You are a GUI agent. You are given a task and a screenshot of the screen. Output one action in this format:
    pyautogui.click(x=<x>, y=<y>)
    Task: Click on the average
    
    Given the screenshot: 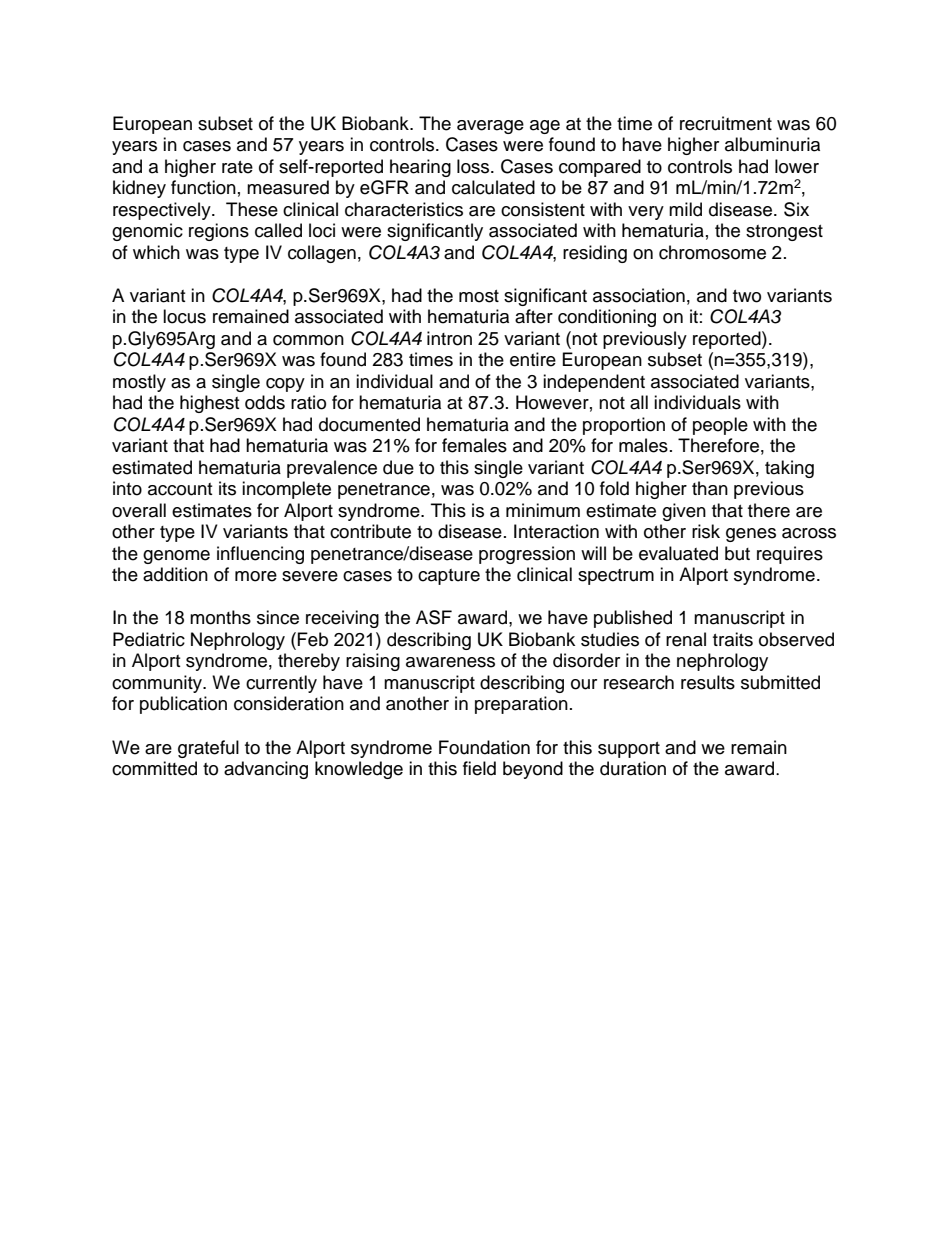 What is the action you would take?
    pyautogui.click(x=490, y=127)
